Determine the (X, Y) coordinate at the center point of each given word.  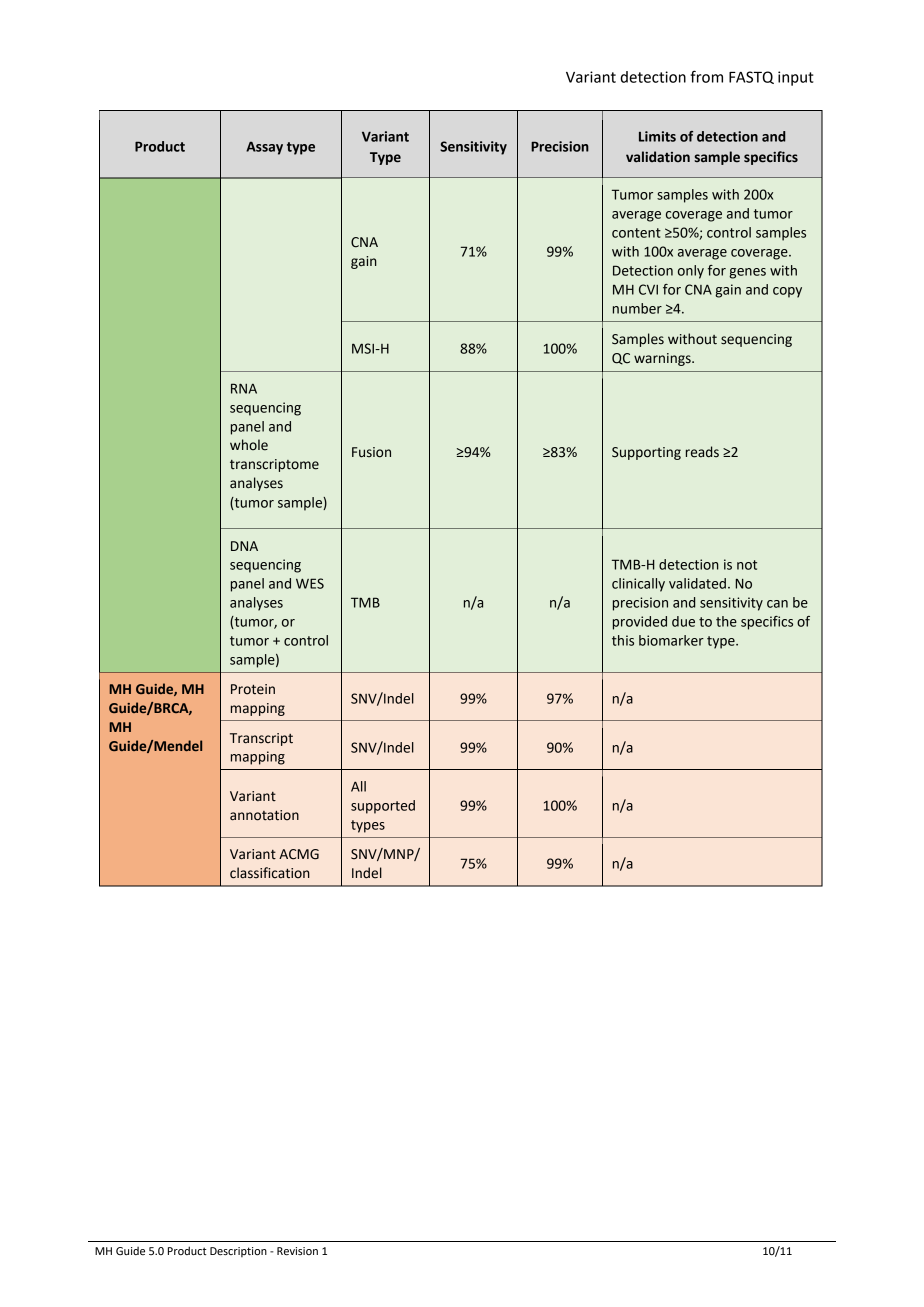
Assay (264, 148)
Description (238, 1252)
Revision (297, 1251)
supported (383, 807)
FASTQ (751, 77)
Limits (657, 136)
